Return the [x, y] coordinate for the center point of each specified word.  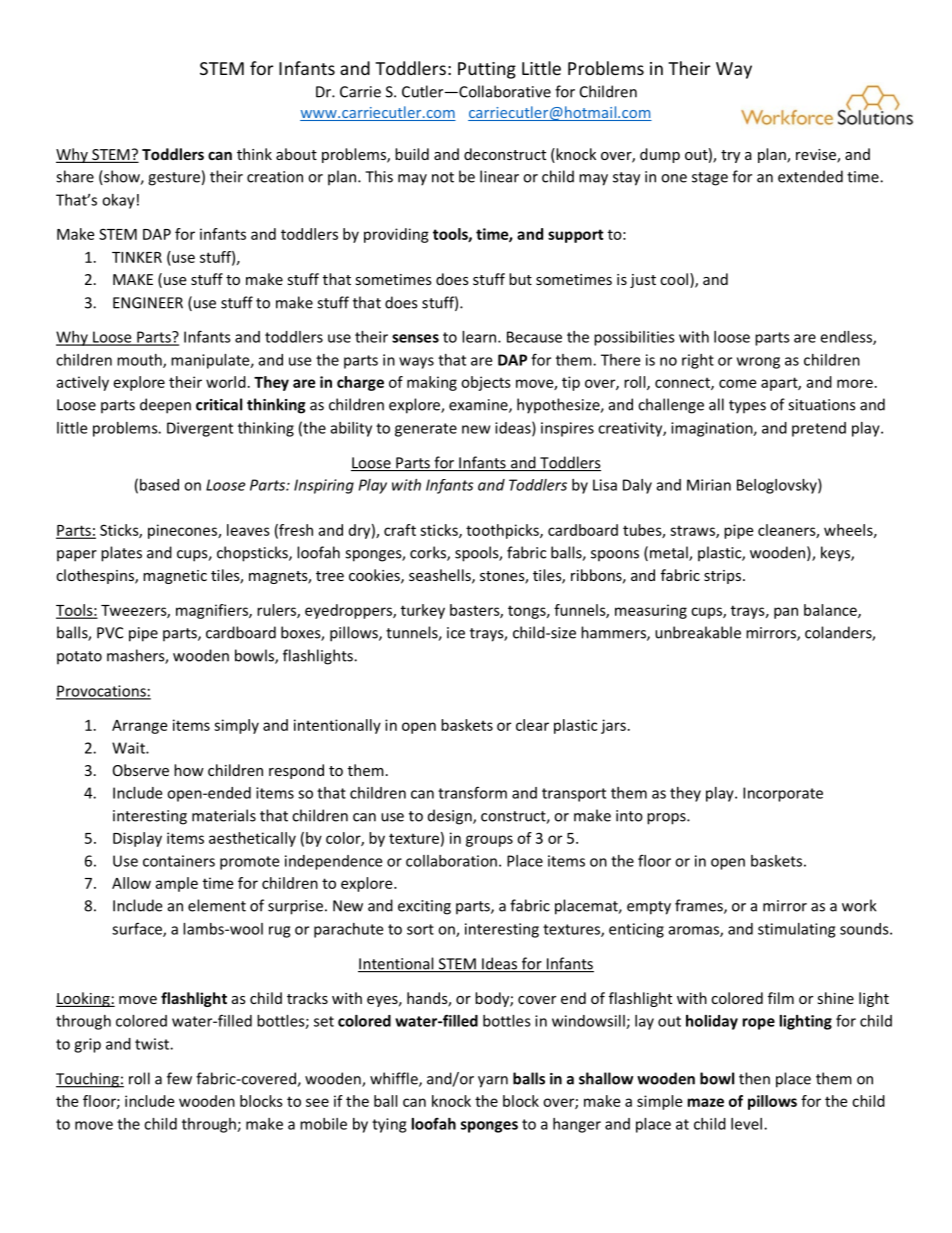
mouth [140, 361]
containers [179, 861]
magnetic [175, 577]
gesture [174, 179]
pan [786, 613]
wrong [758, 363]
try [730, 156]
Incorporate [783, 794]
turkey [423, 611]
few [179, 1078]
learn [480, 337]
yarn [493, 1082]
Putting [487, 70]
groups [489, 841]
